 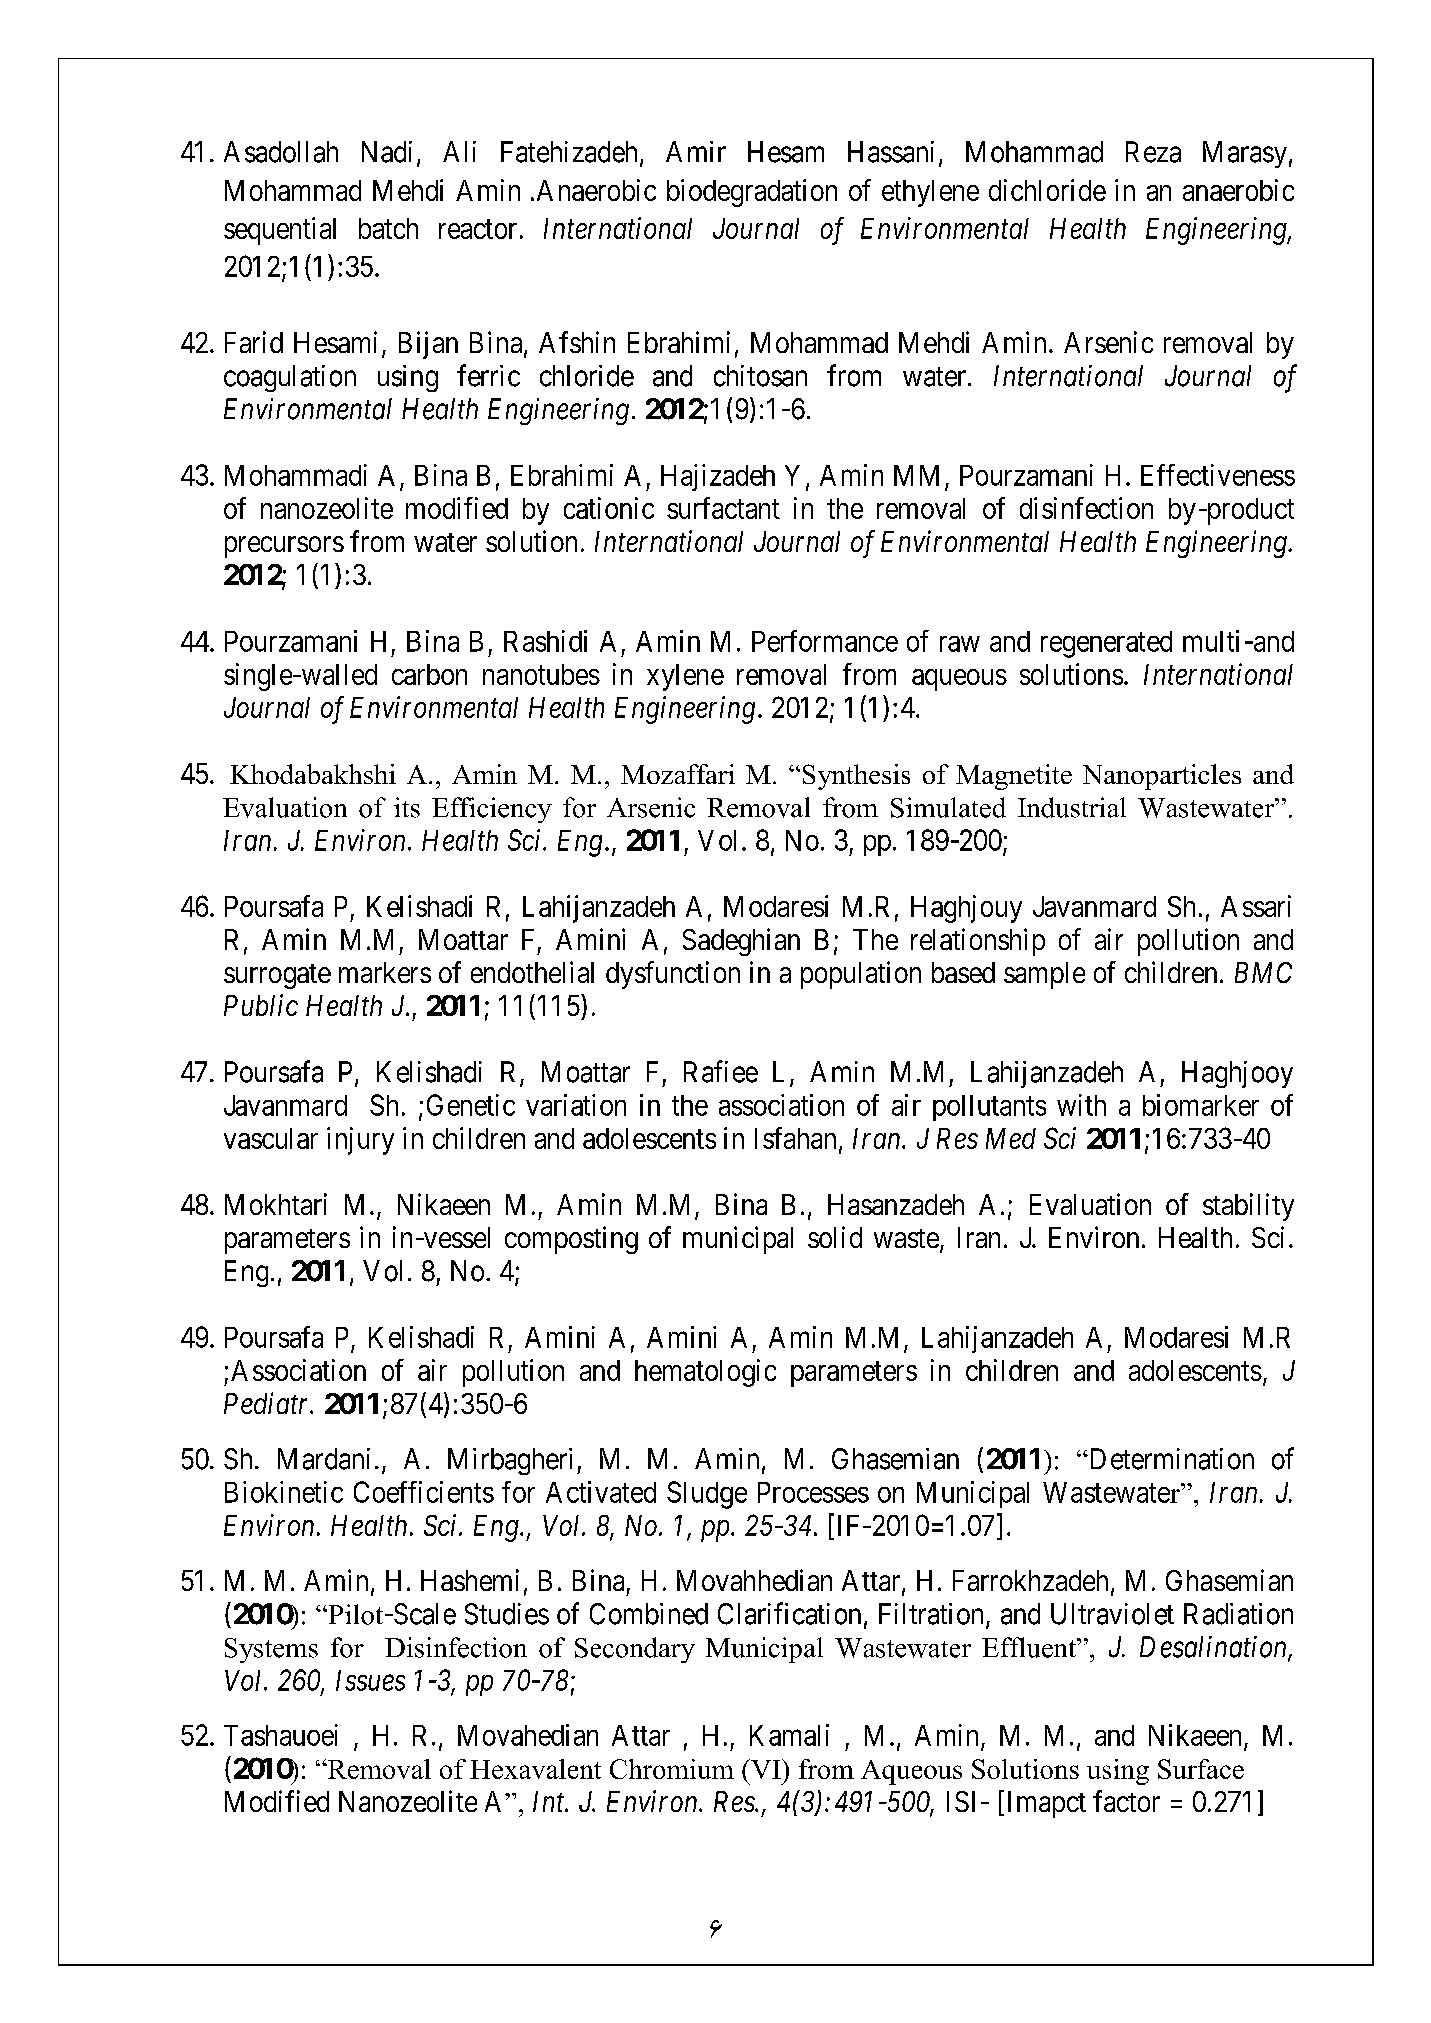 I want to click on Chromium, so click(x=672, y=1769).
